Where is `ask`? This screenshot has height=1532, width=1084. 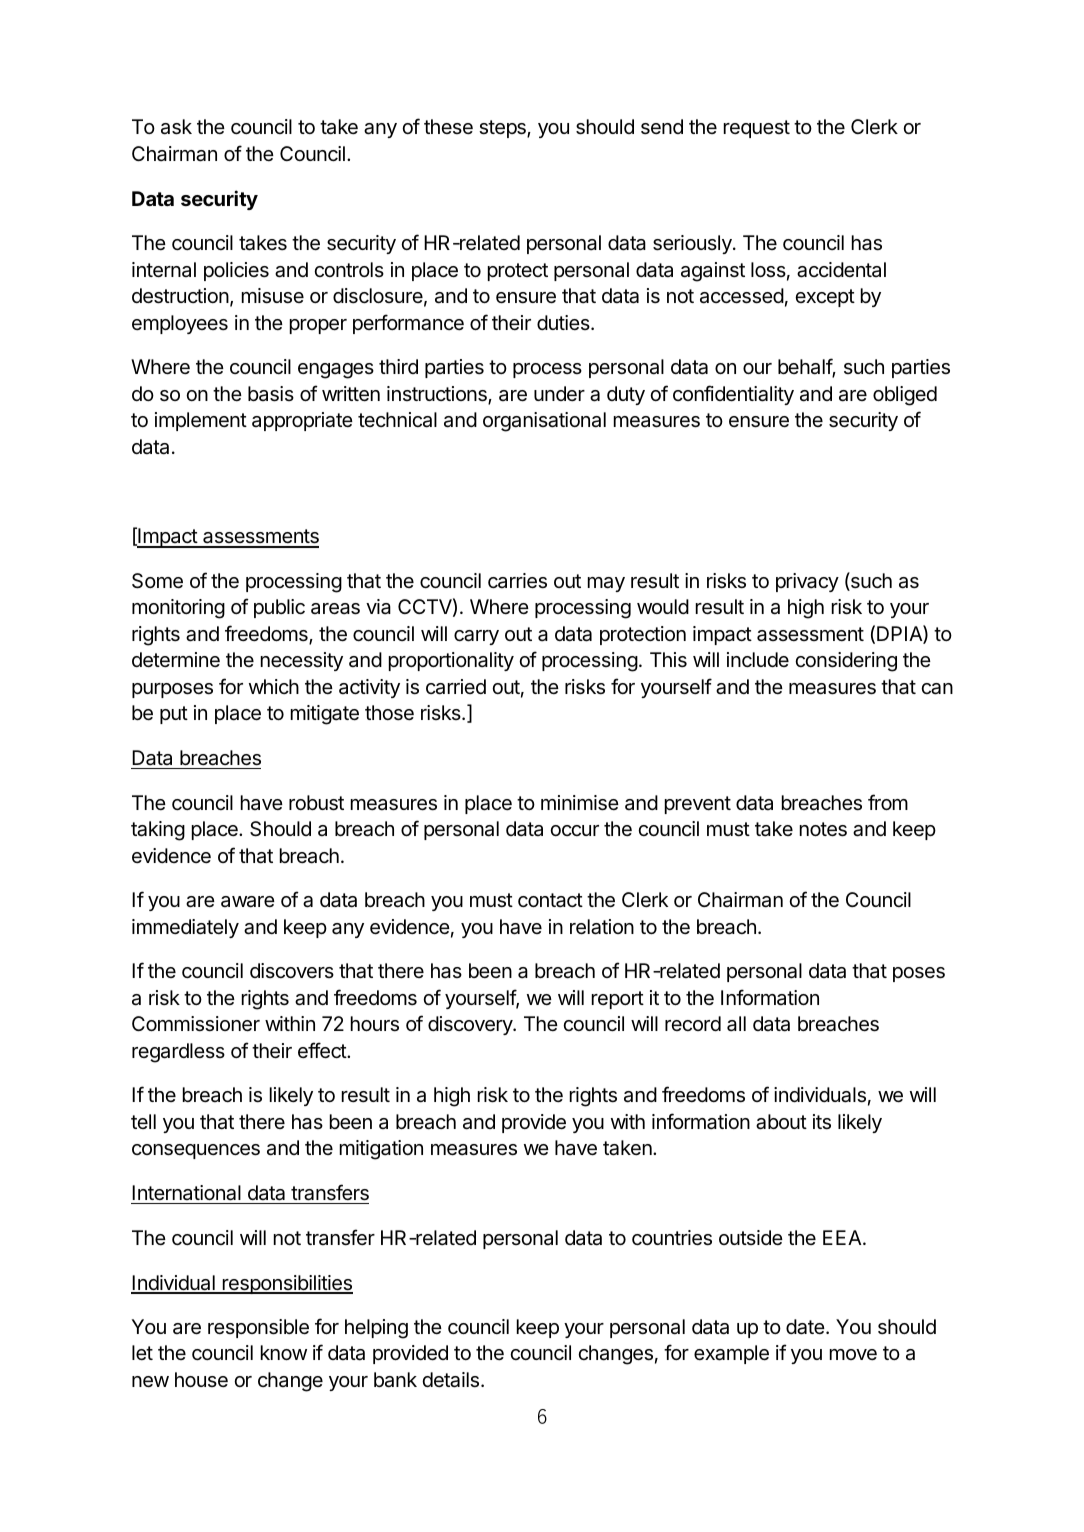
ask is located at coordinates (176, 127).
